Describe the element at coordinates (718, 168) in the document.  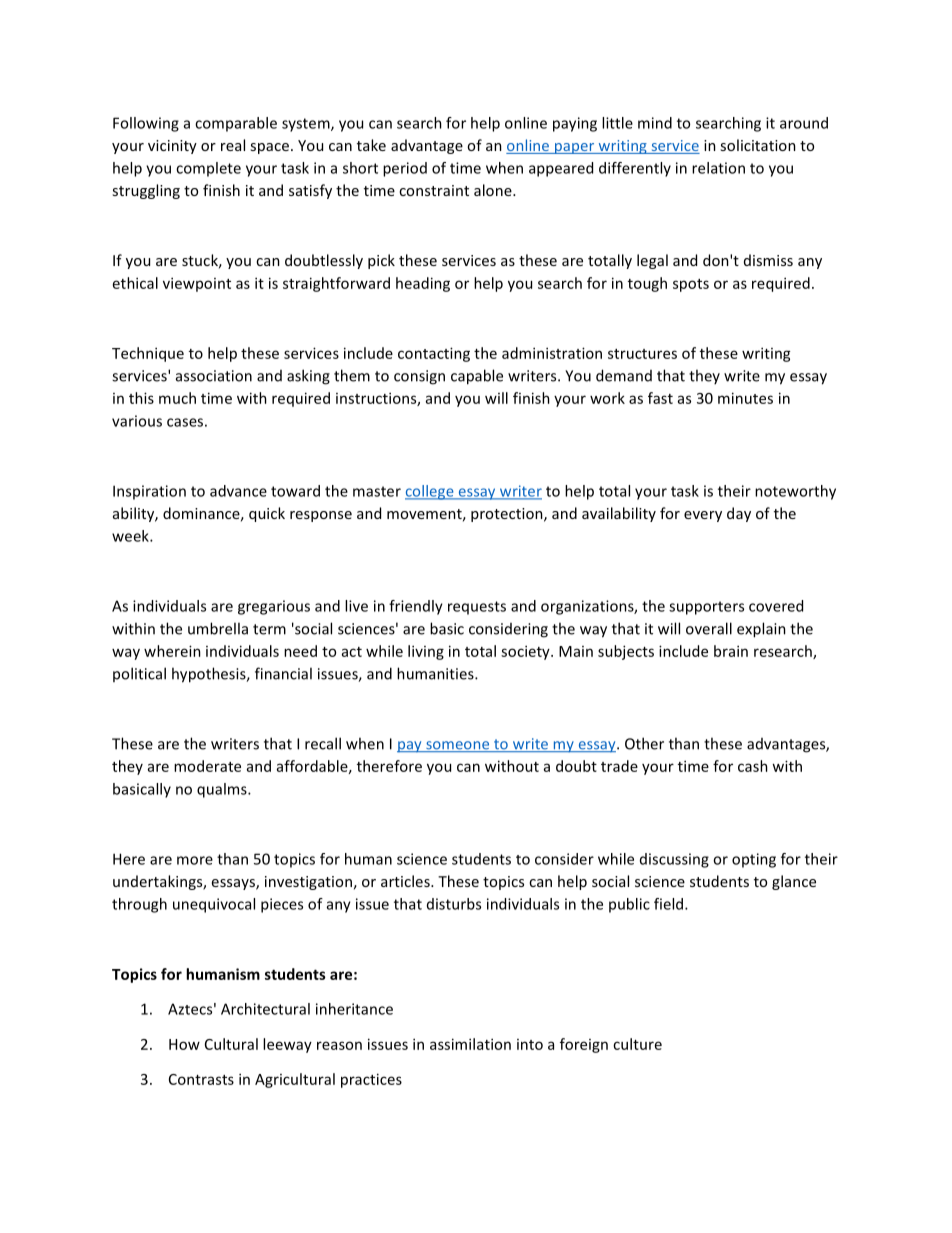
I see `relation` at that location.
